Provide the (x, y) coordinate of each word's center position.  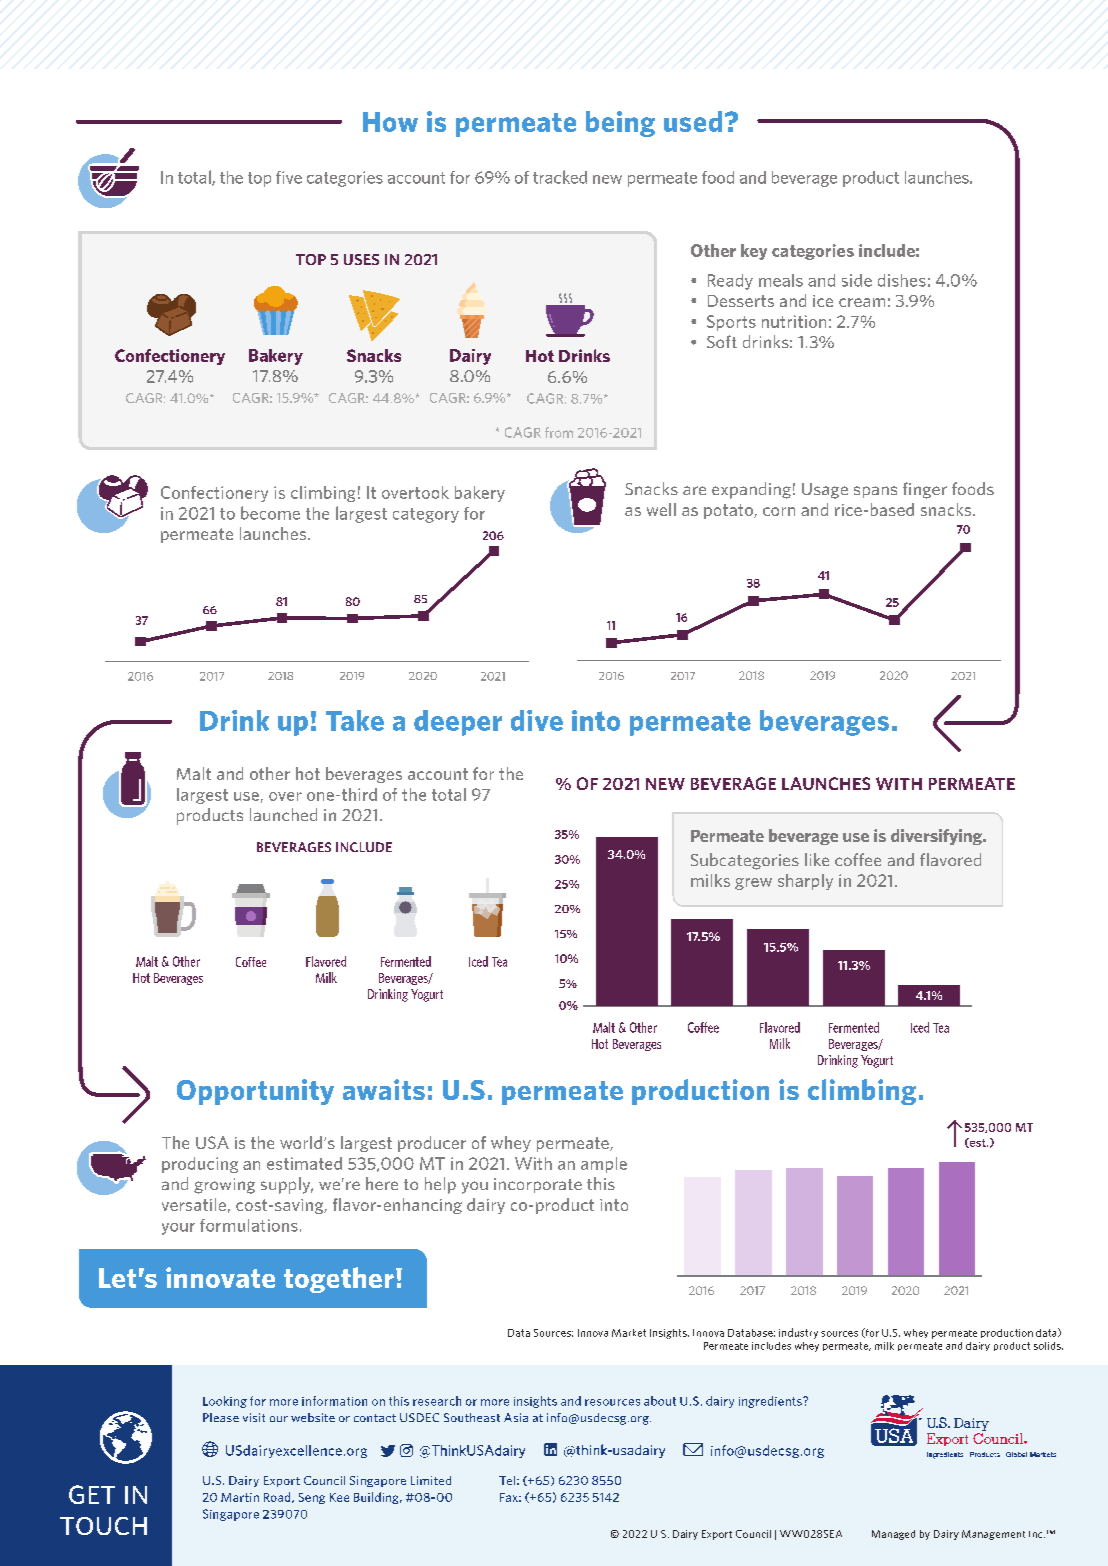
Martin (240, 1497)
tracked (560, 177)
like (817, 859)
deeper (458, 723)
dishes (902, 280)
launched (283, 814)
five (289, 177)
